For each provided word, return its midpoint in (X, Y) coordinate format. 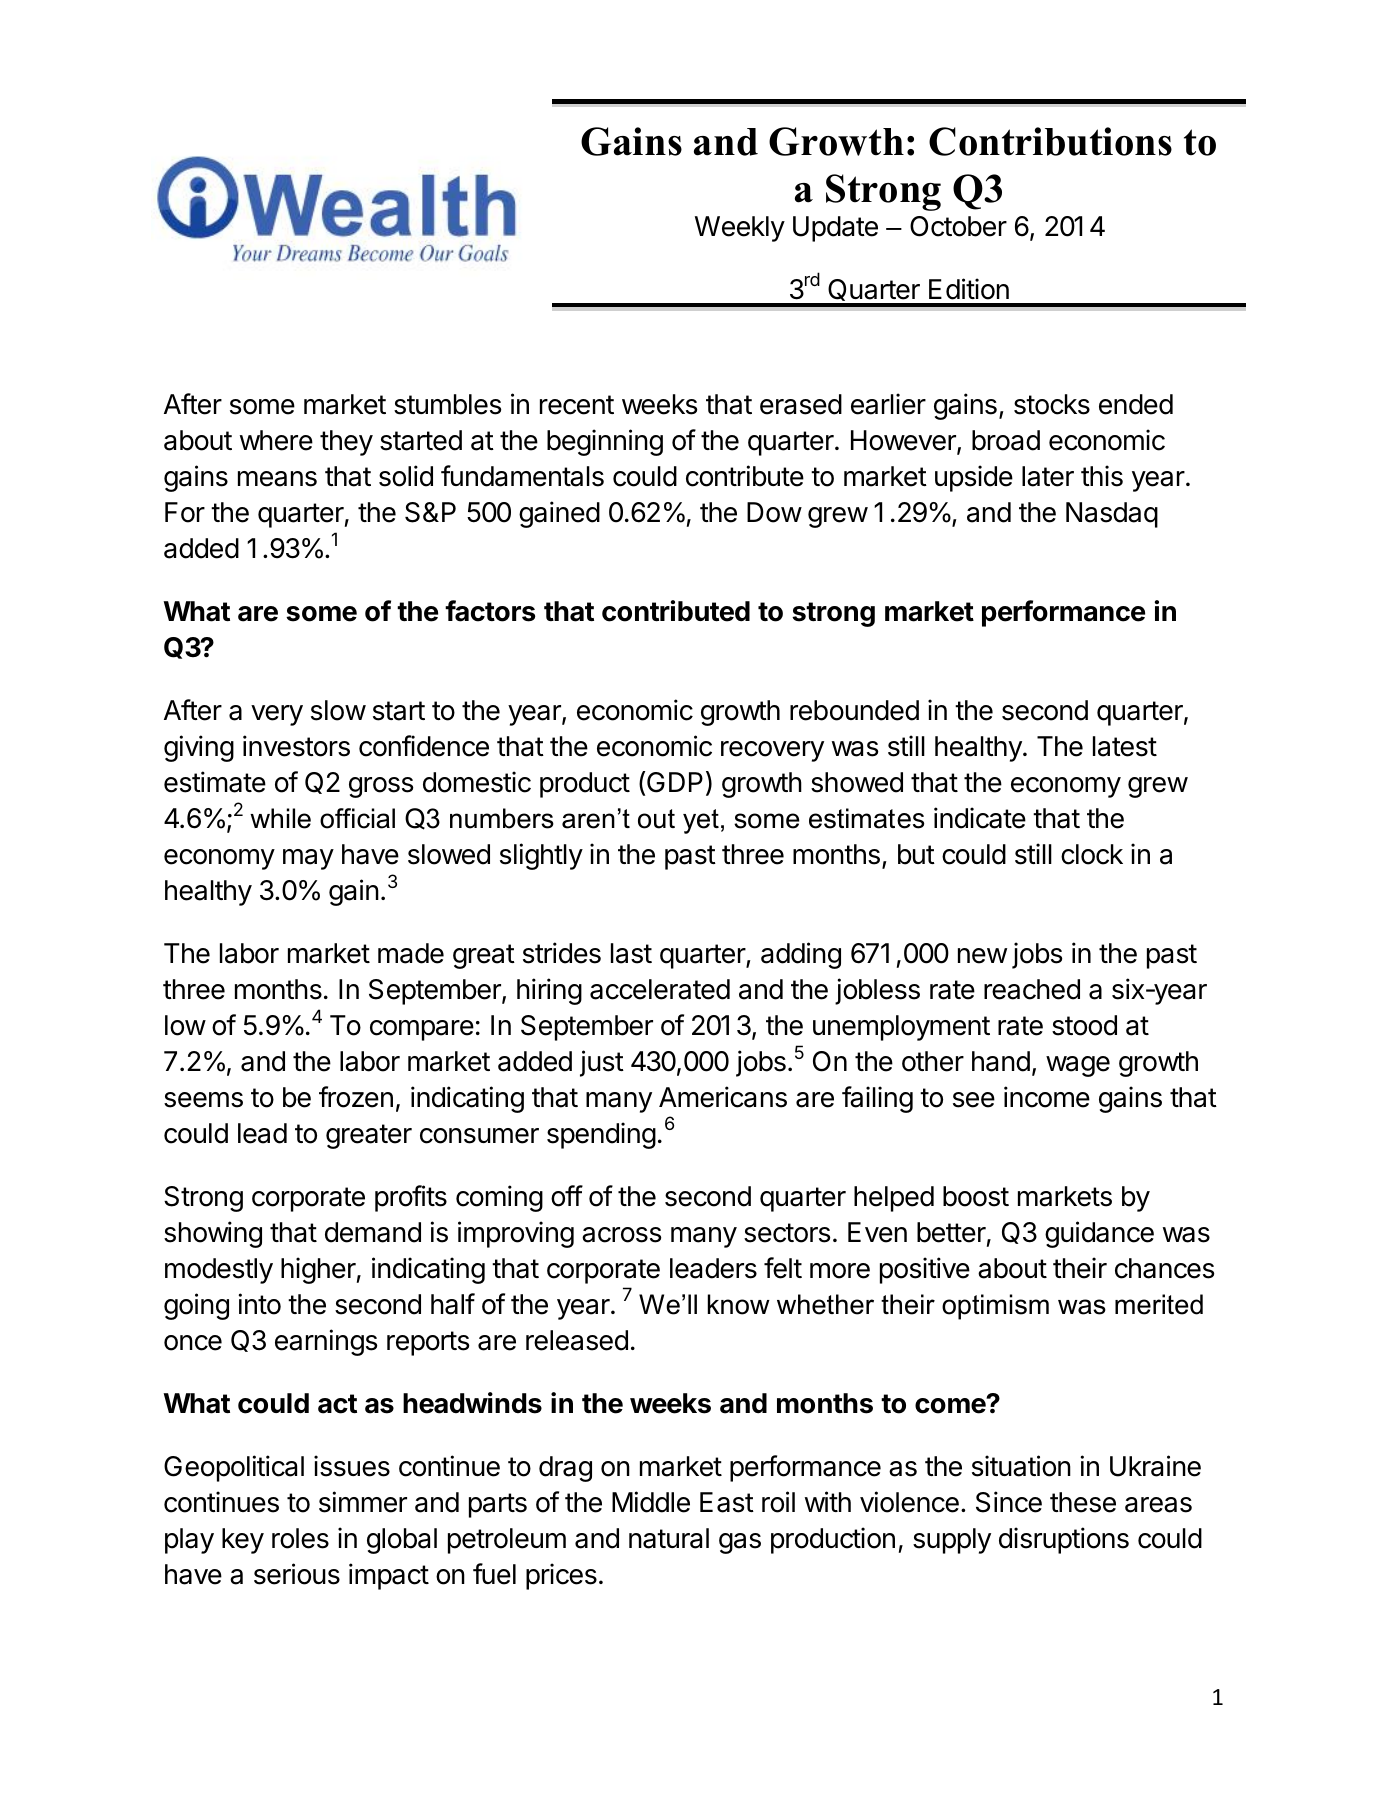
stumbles (447, 404)
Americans (723, 1097)
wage (1078, 1066)
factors (490, 611)
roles (300, 1538)
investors (296, 746)
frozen (356, 1097)
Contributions (1050, 141)
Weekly (740, 229)
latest (1125, 746)
